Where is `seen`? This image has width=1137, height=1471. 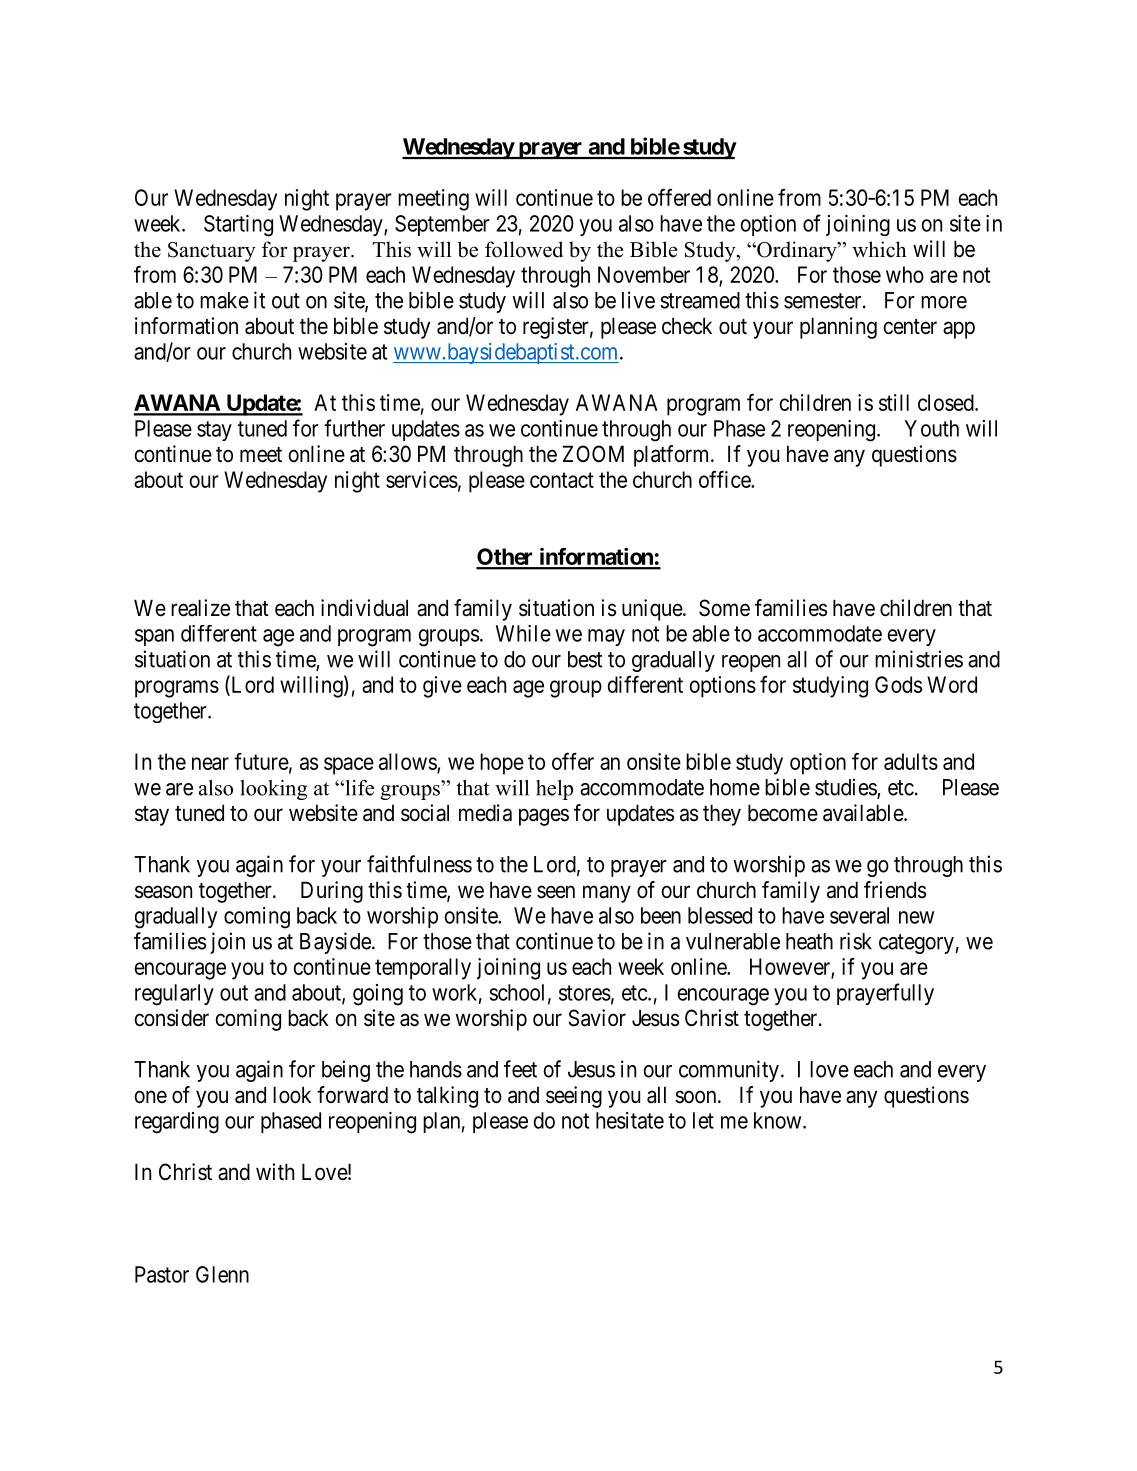
seen is located at coordinates (556, 892).
